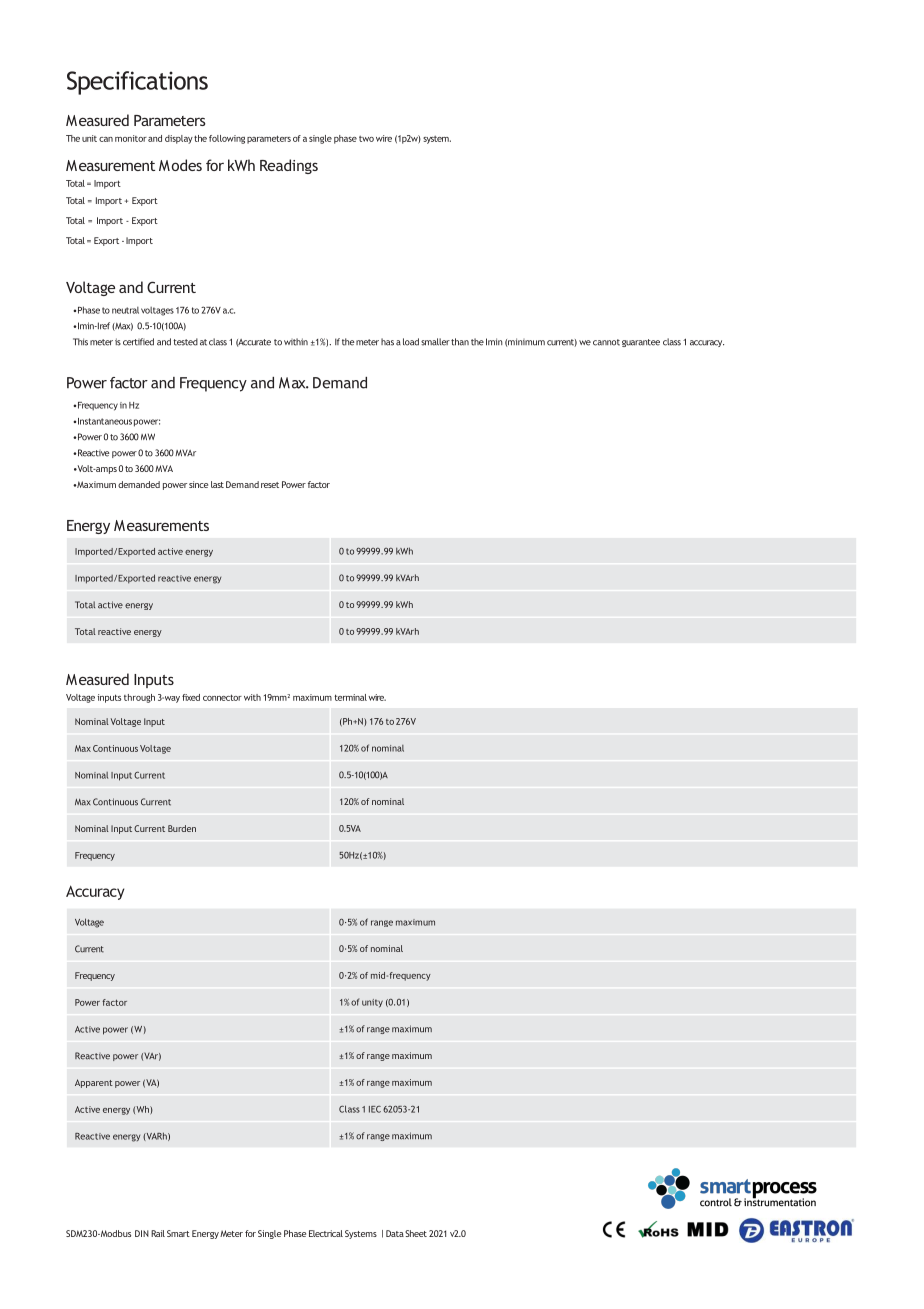  I want to click on IEC, so click(375, 1109).
